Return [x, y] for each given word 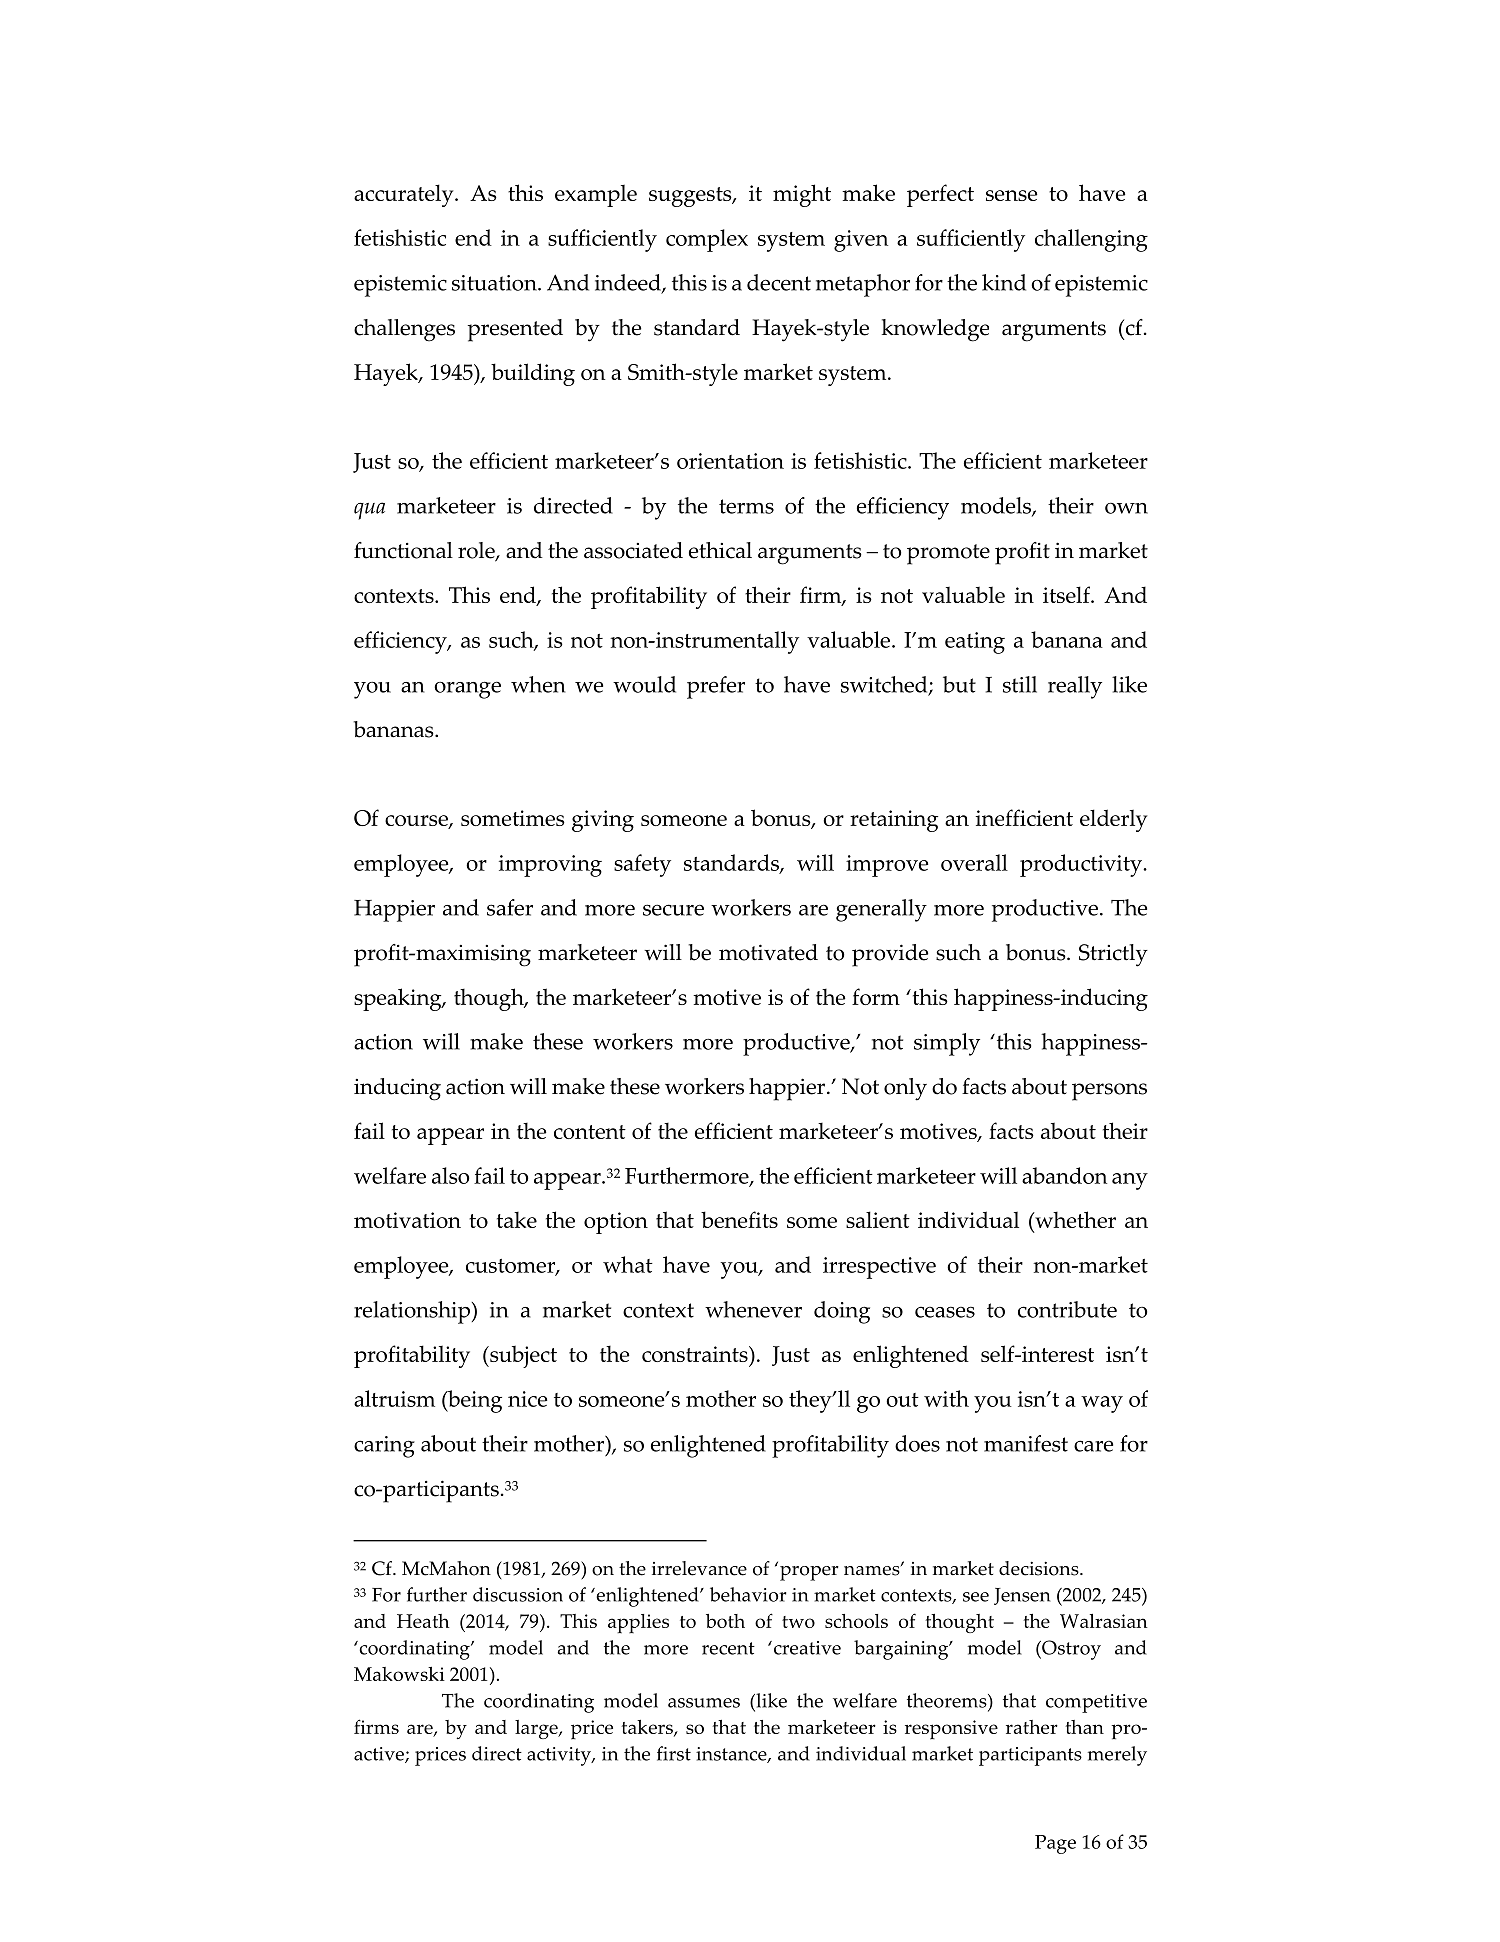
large [537, 1729]
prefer [716, 687]
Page [1055, 1844]
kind [1004, 282]
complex [707, 240]
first [674, 1753]
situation [495, 283]
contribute [1067, 1309]
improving [550, 866]
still [1020, 684]
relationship [412, 1312]
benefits [739, 1219]
